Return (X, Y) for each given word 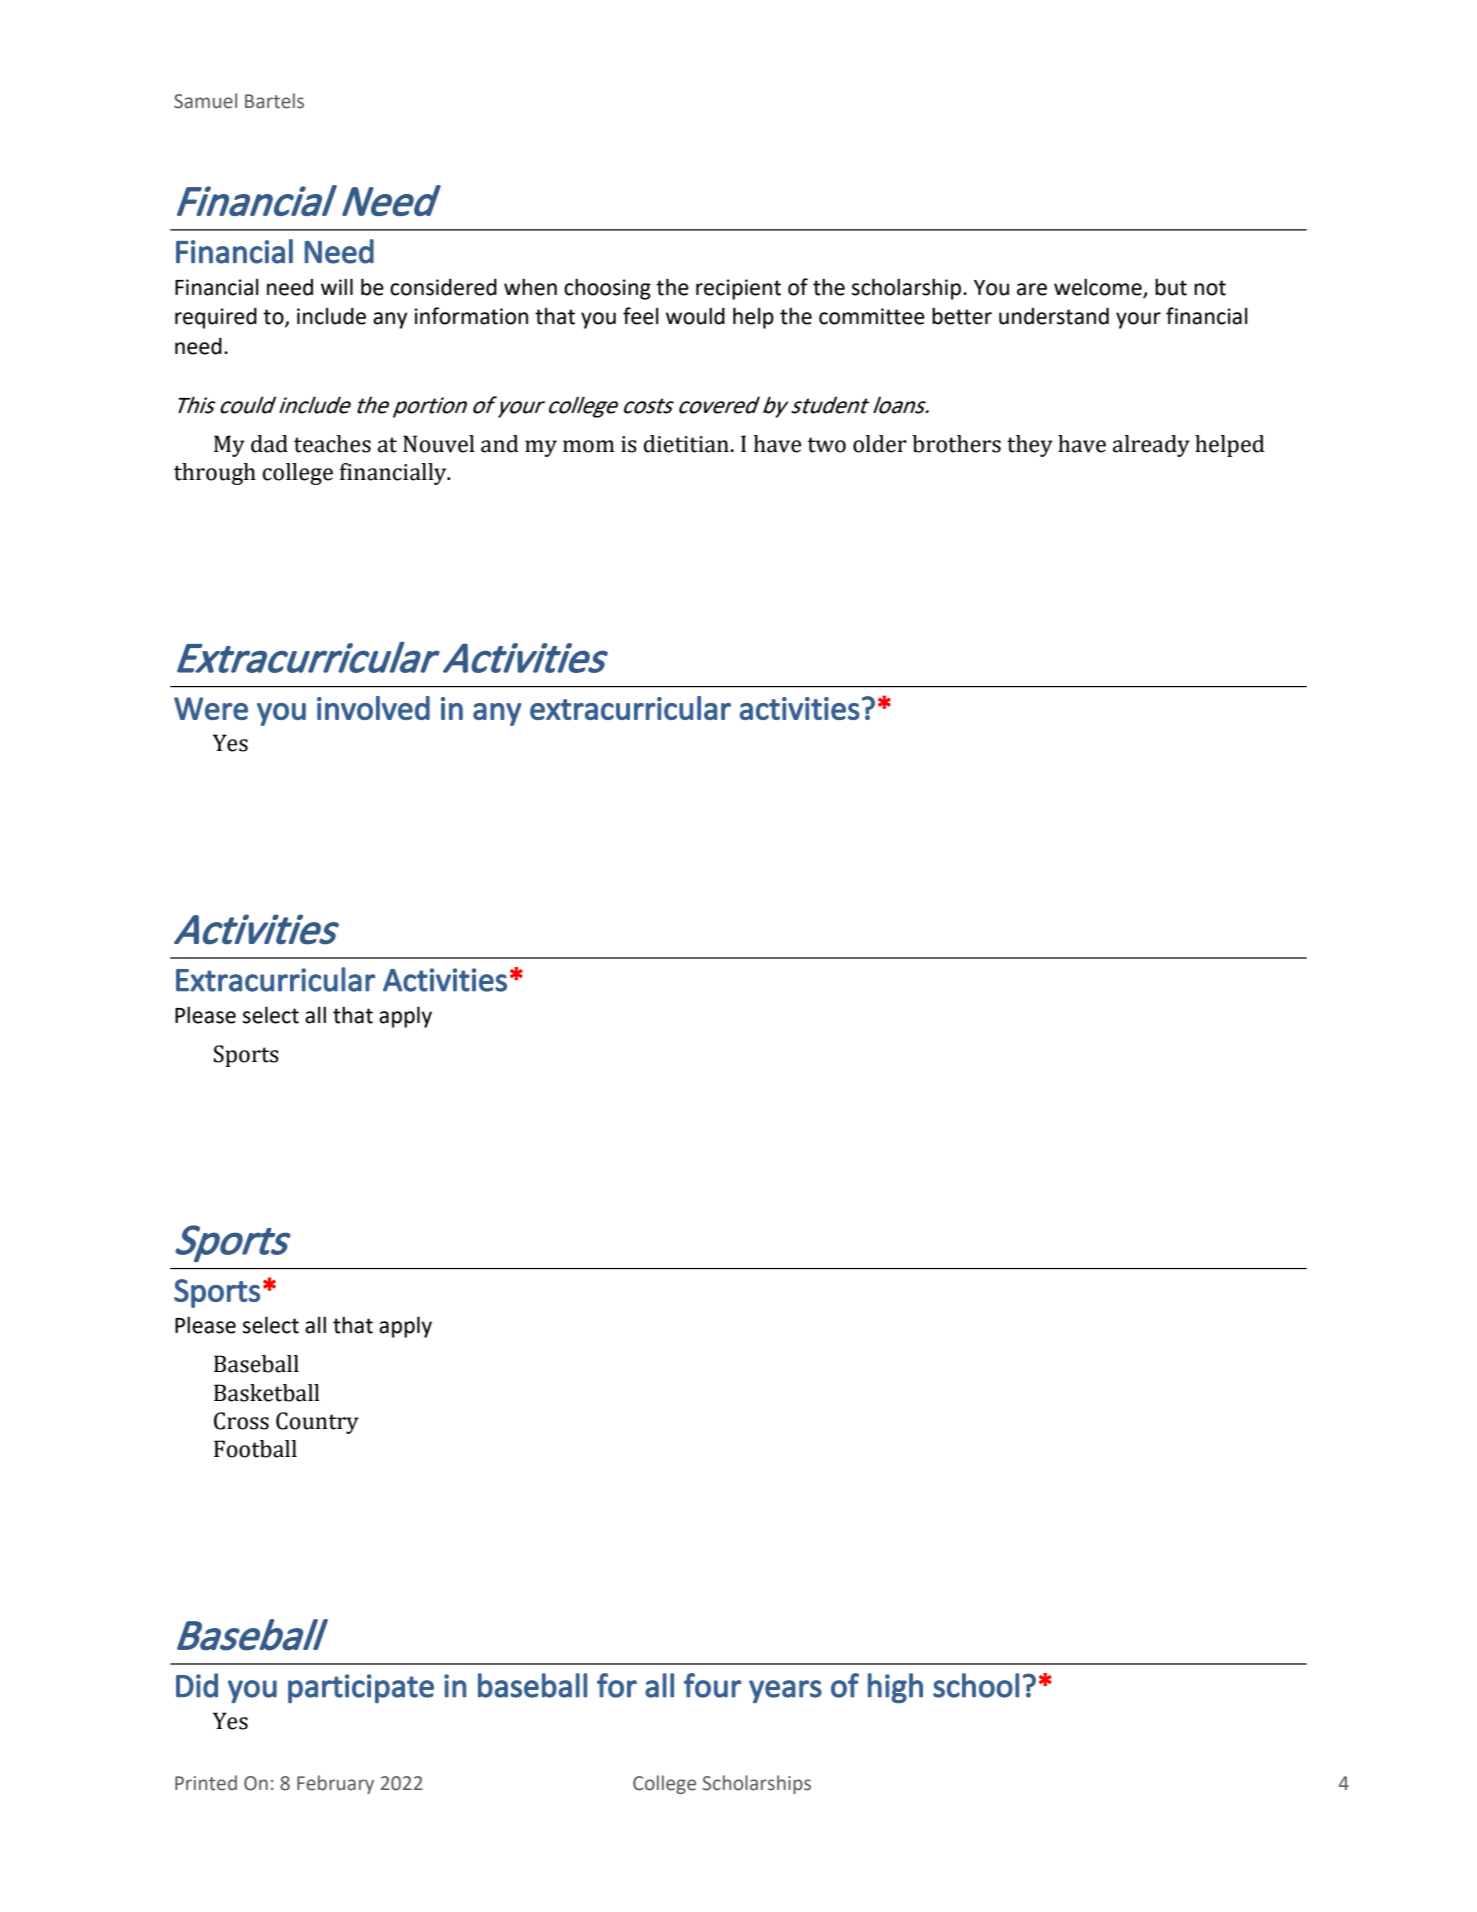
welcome (1098, 287)
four (713, 1685)
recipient (738, 289)
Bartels (274, 101)
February (335, 1784)
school (976, 1685)
